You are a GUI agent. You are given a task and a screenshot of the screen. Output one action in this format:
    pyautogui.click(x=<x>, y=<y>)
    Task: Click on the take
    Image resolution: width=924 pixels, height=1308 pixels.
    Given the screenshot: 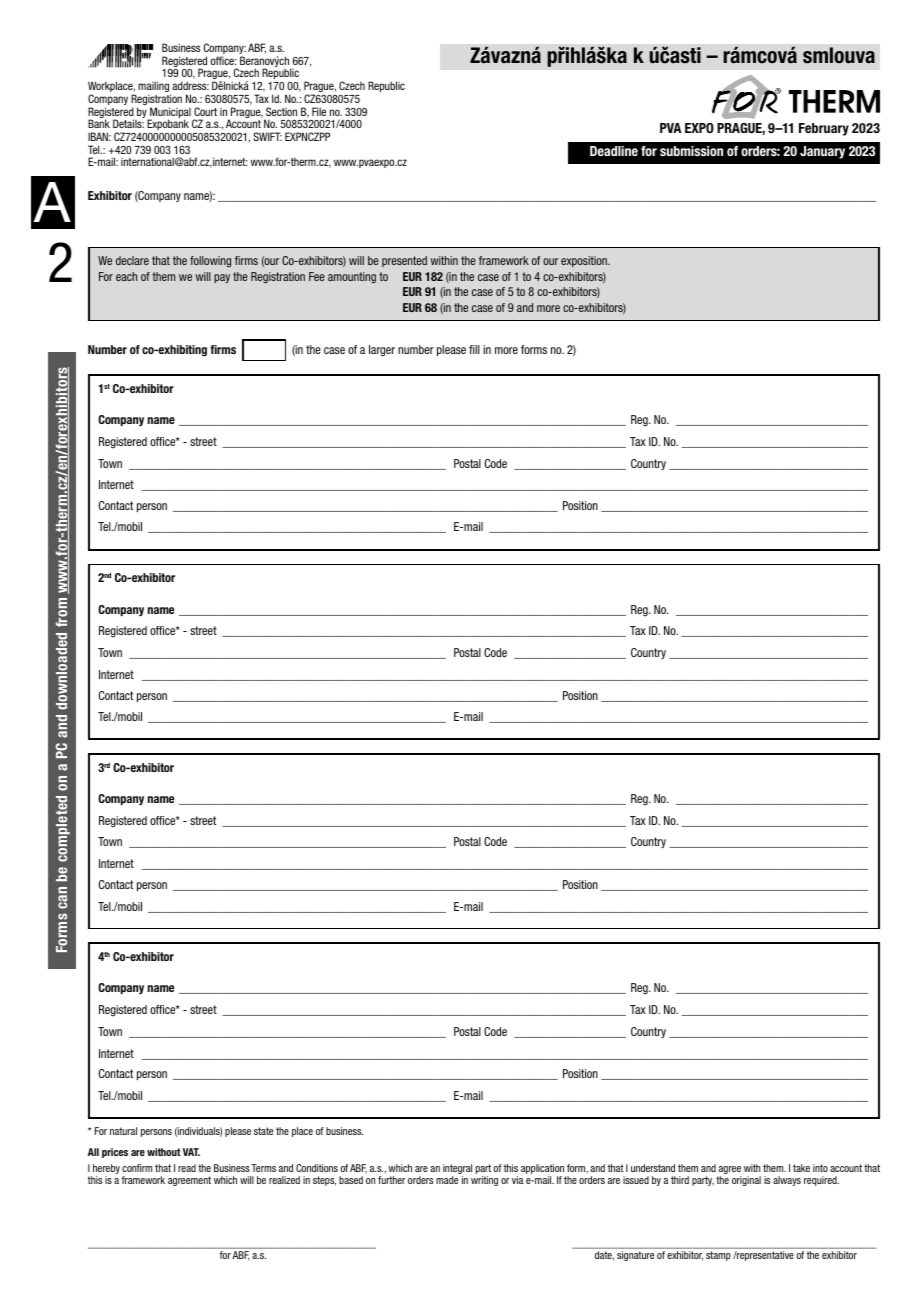 What is the action you would take?
    pyautogui.click(x=801, y=1168)
